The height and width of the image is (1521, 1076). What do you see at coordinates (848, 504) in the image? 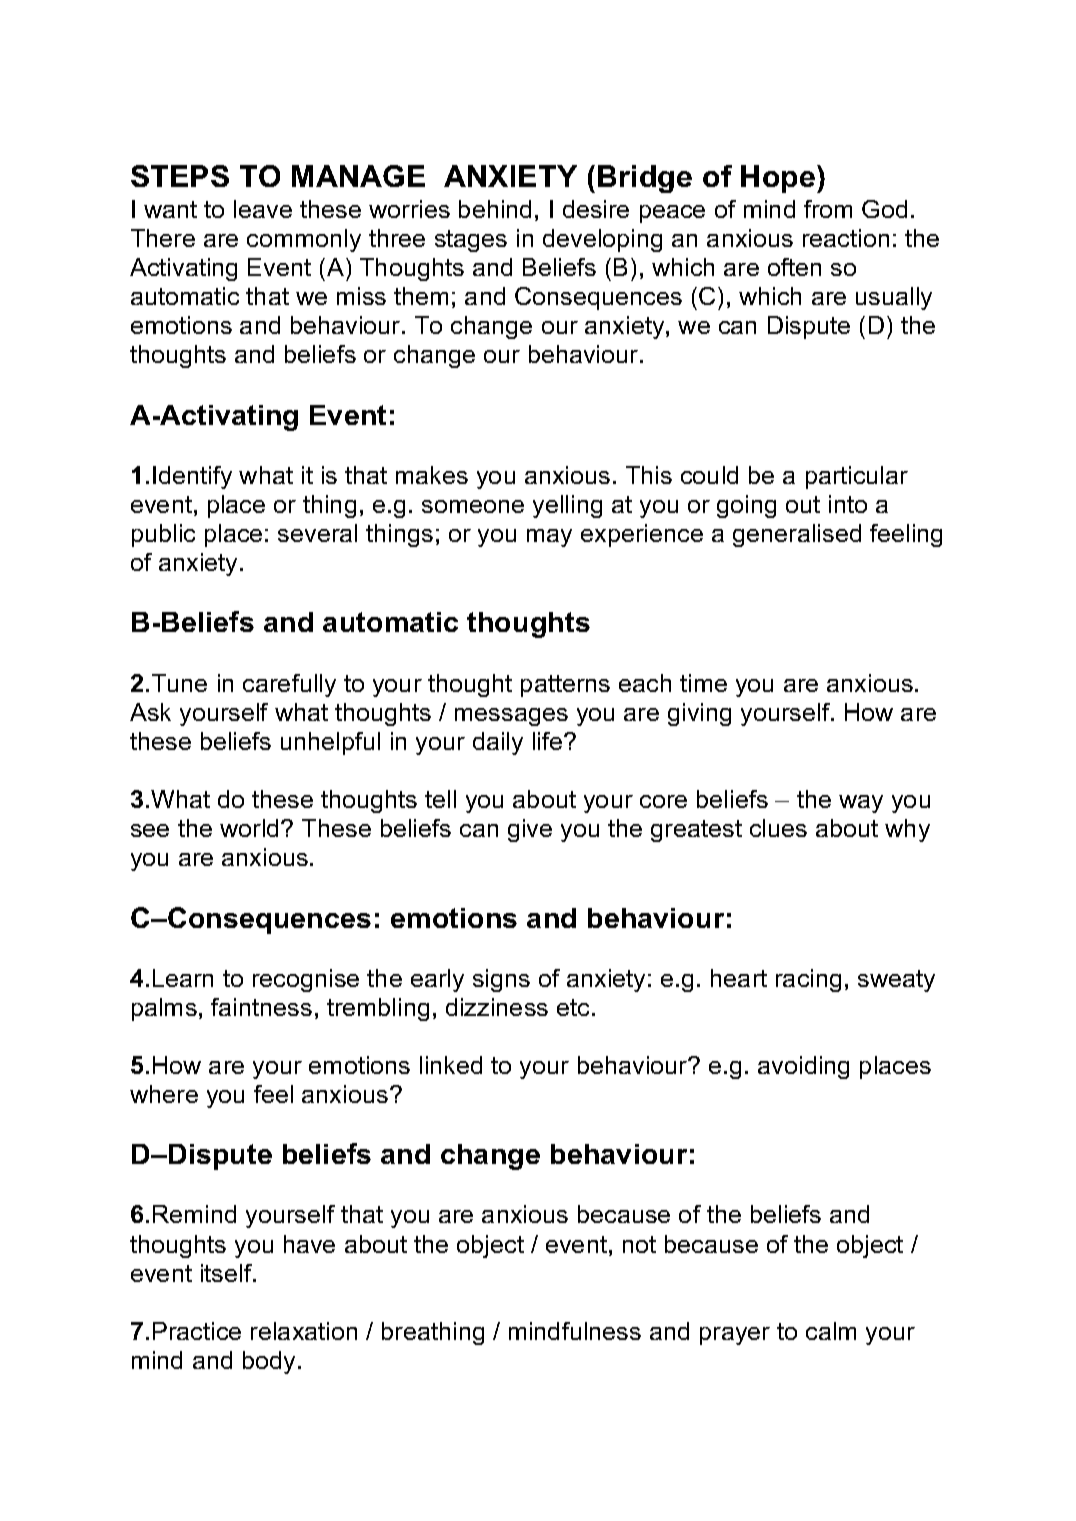
I see `into` at bounding box center [848, 504].
